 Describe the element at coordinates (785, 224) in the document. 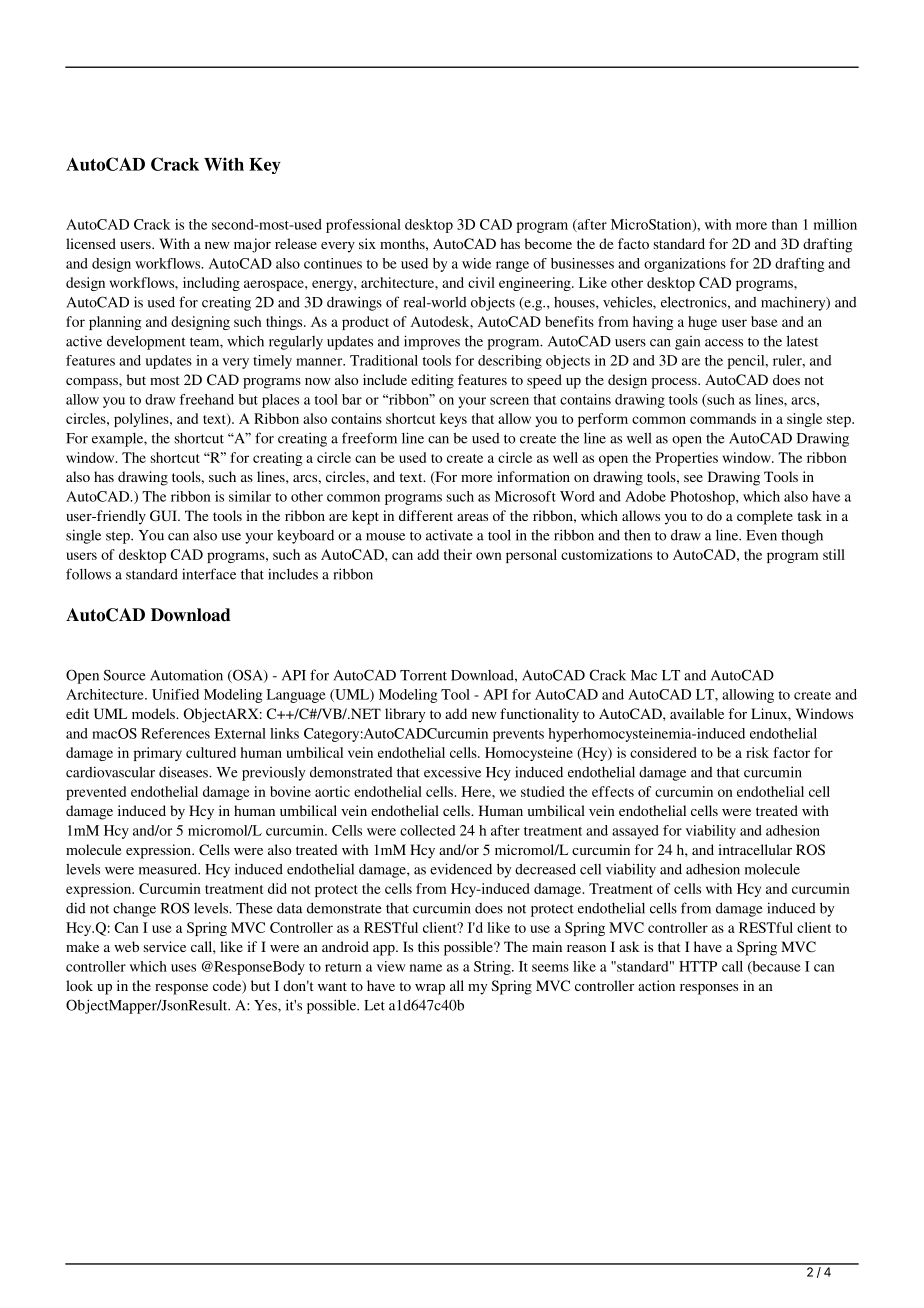

I see `than` at that location.
